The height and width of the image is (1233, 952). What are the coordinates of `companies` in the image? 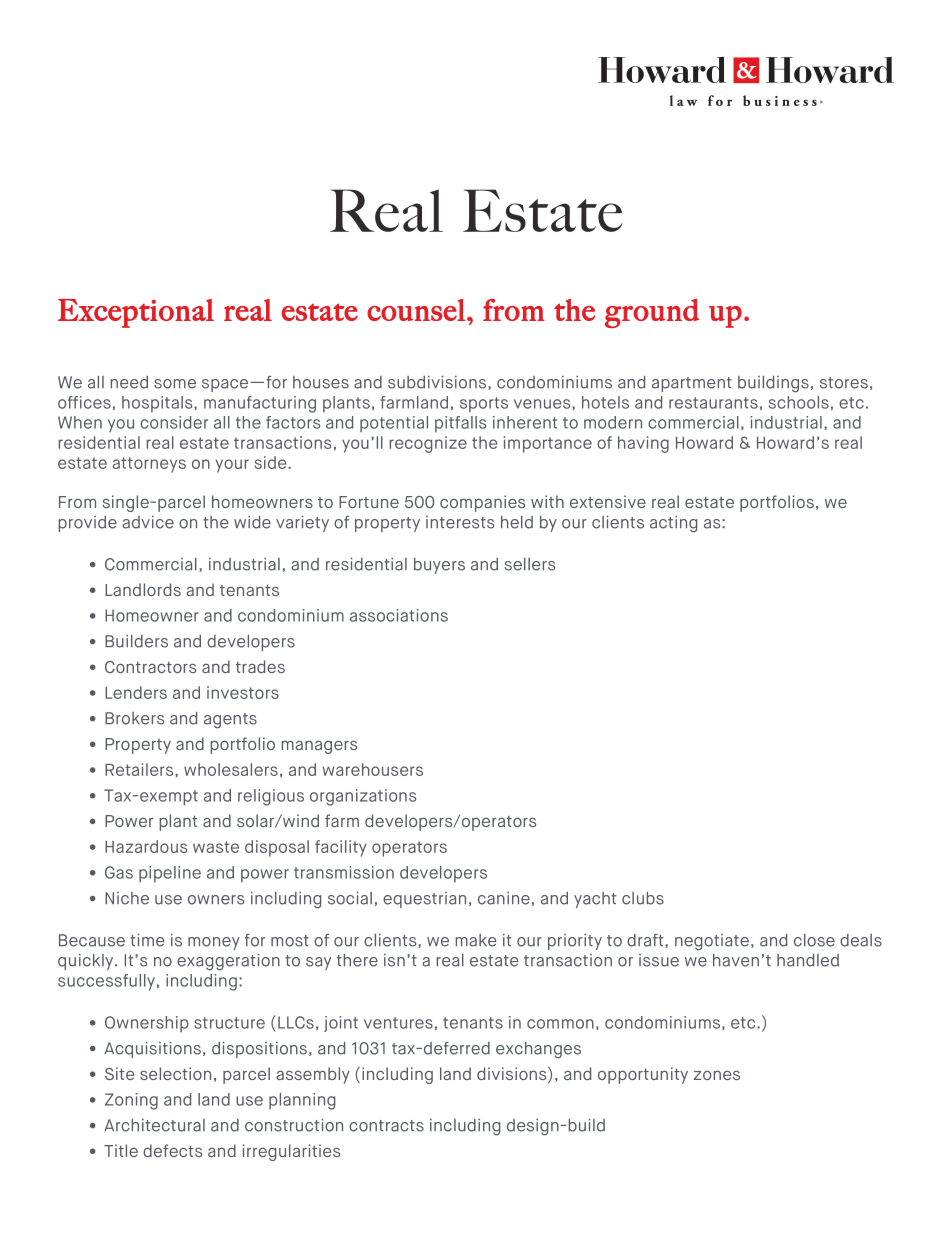 It's located at (482, 503).
